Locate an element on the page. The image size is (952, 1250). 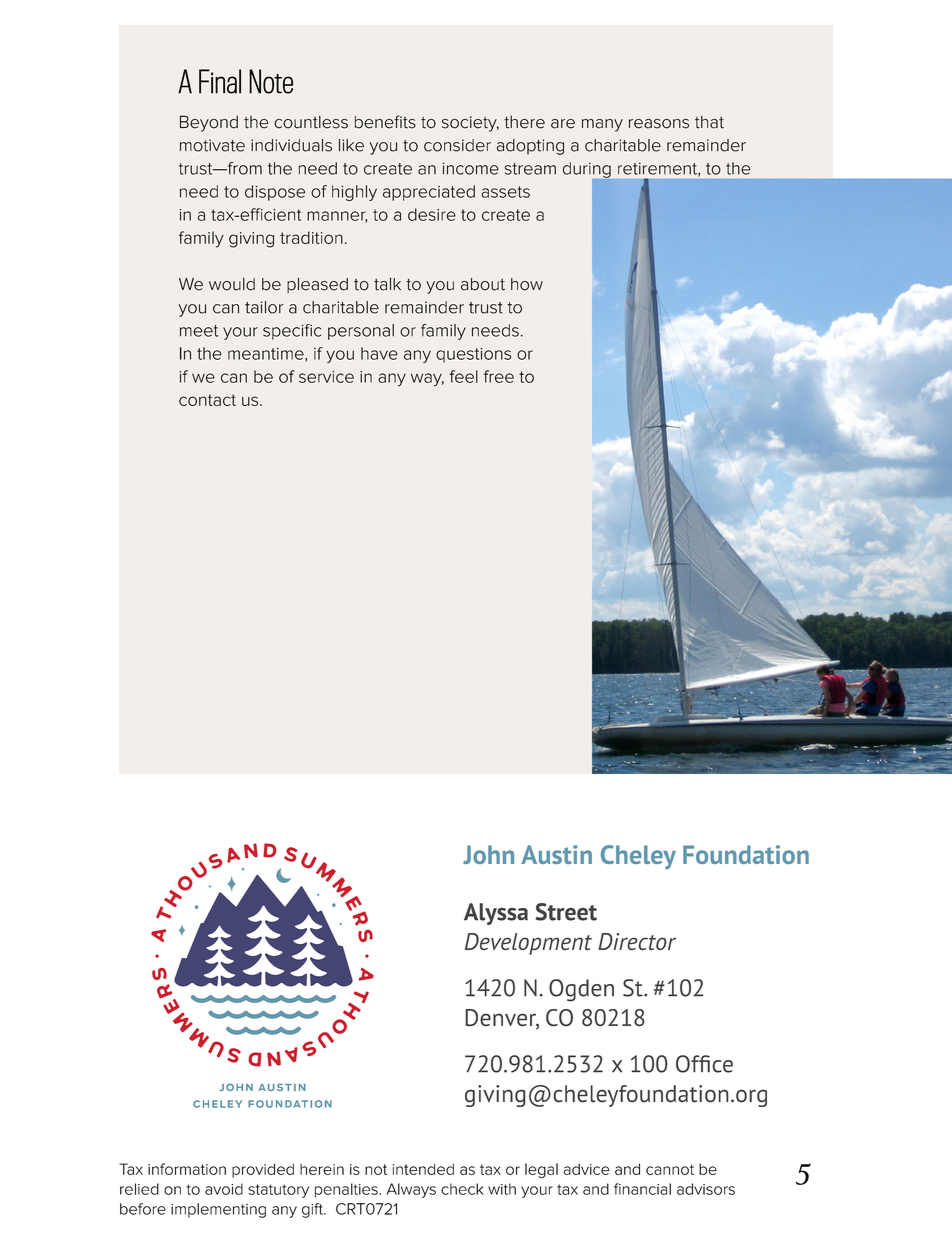
avoid is located at coordinates (224, 1189).
